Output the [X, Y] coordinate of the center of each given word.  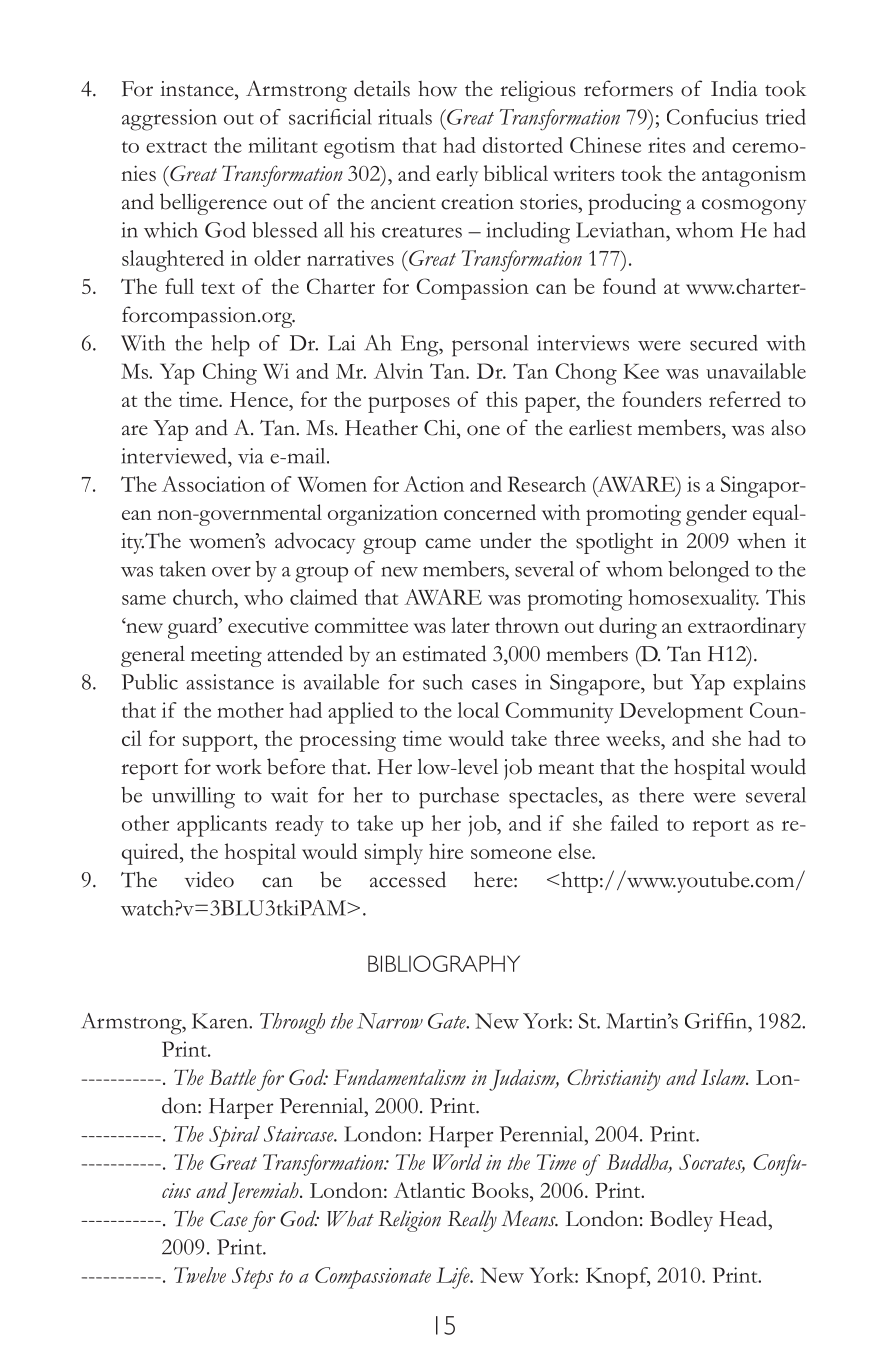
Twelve [200, 1275]
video [209, 879]
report [720, 828]
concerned [490, 512]
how [437, 89]
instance [198, 89]
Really [472, 1221]
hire [446, 851]
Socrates [712, 1163]
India [734, 88]
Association [213, 484]
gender [716, 515]
